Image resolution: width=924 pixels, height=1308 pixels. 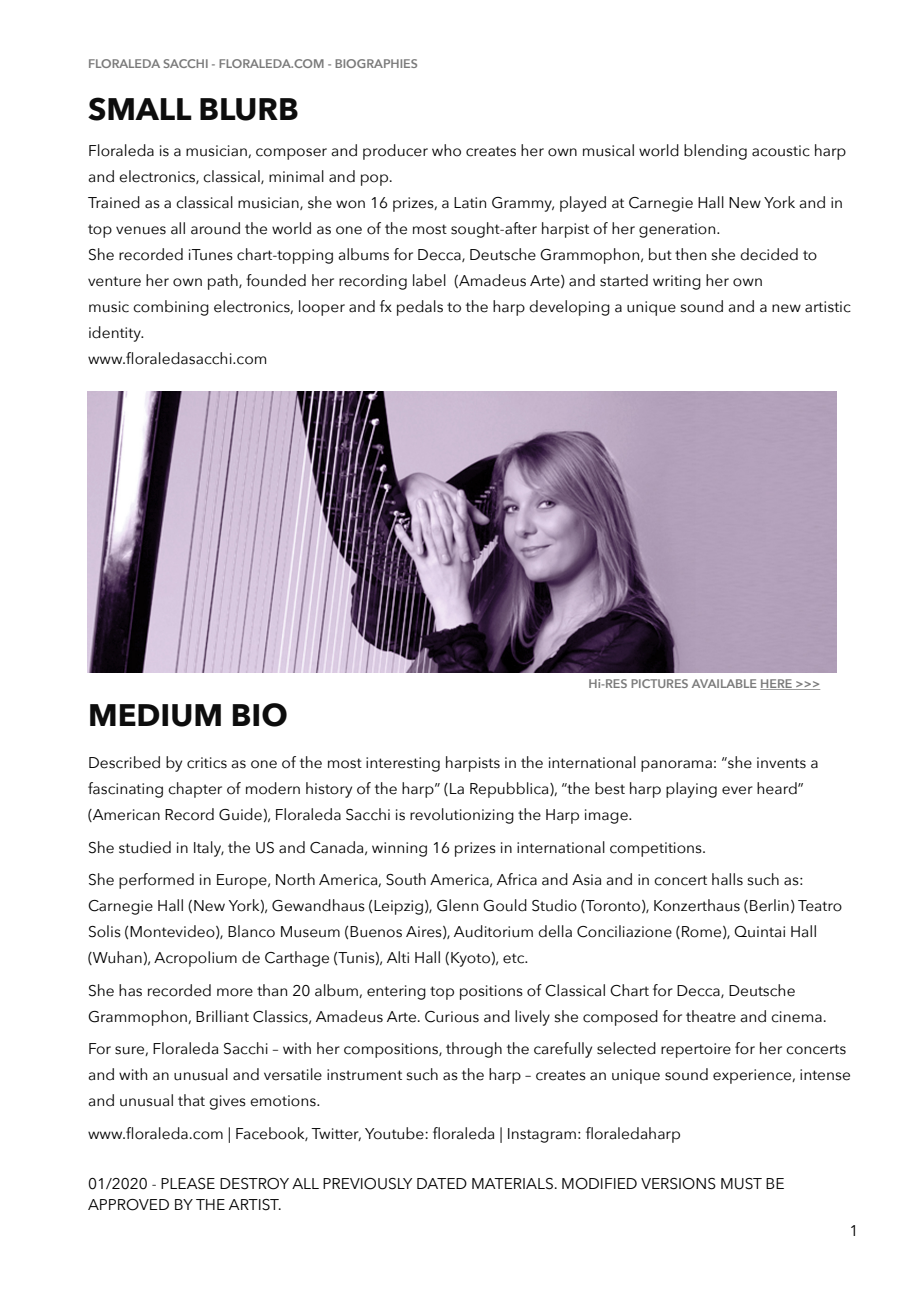 What do you see at coordinates (188, 1184) in the image?
I see `PLEASE` at bounding box center [188, 1184].
